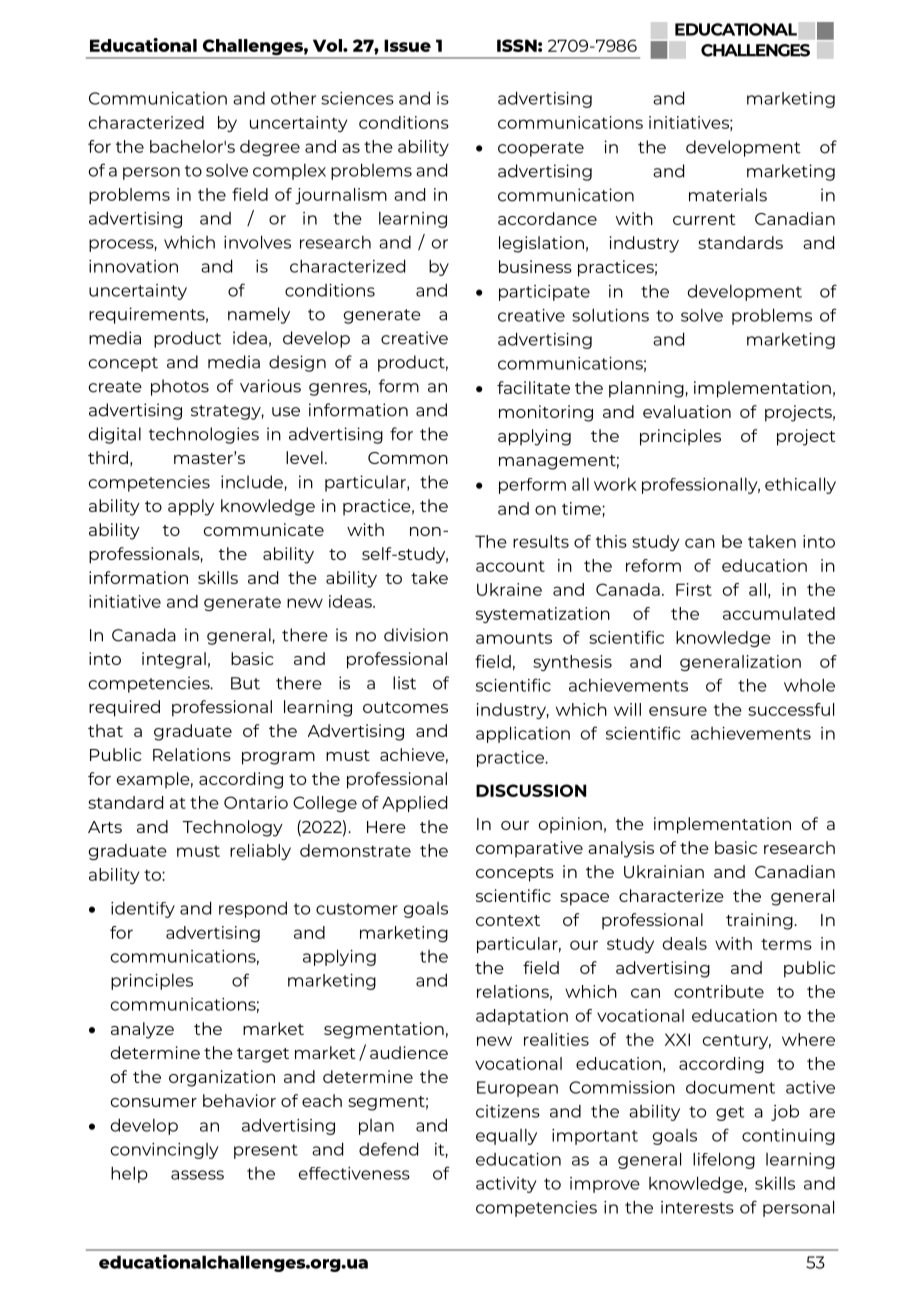 This screenshot has width=924, height=1308. I want to click on Issue, so click(407, 45).
